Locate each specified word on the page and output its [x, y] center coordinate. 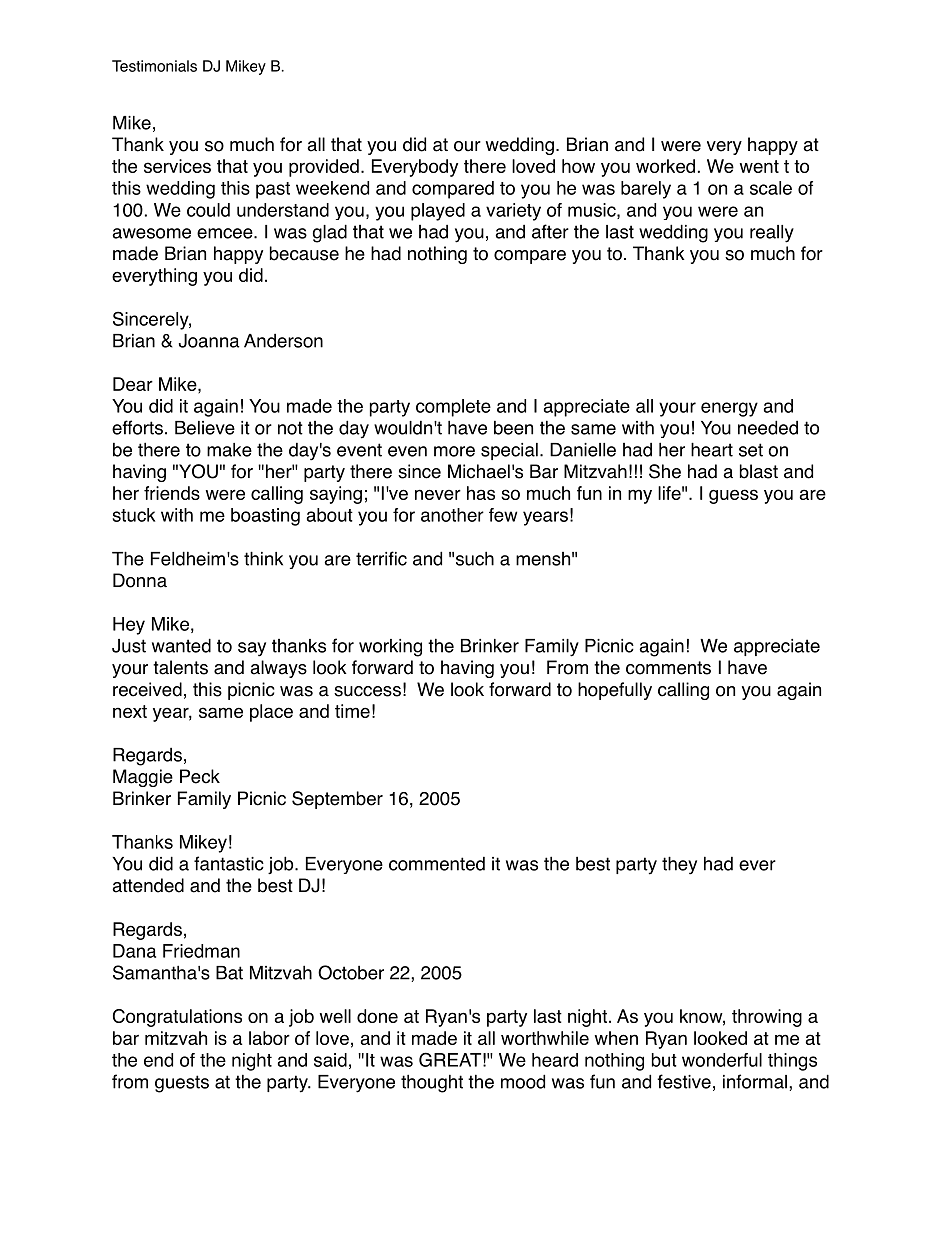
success [367, 691]
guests [182, 1084]
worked [665, 166]
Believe [205, 428]
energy [729, 409]
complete [453, 408]
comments [668, 668]
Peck [200, 776]
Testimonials [154, 66]
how [578, 166]
